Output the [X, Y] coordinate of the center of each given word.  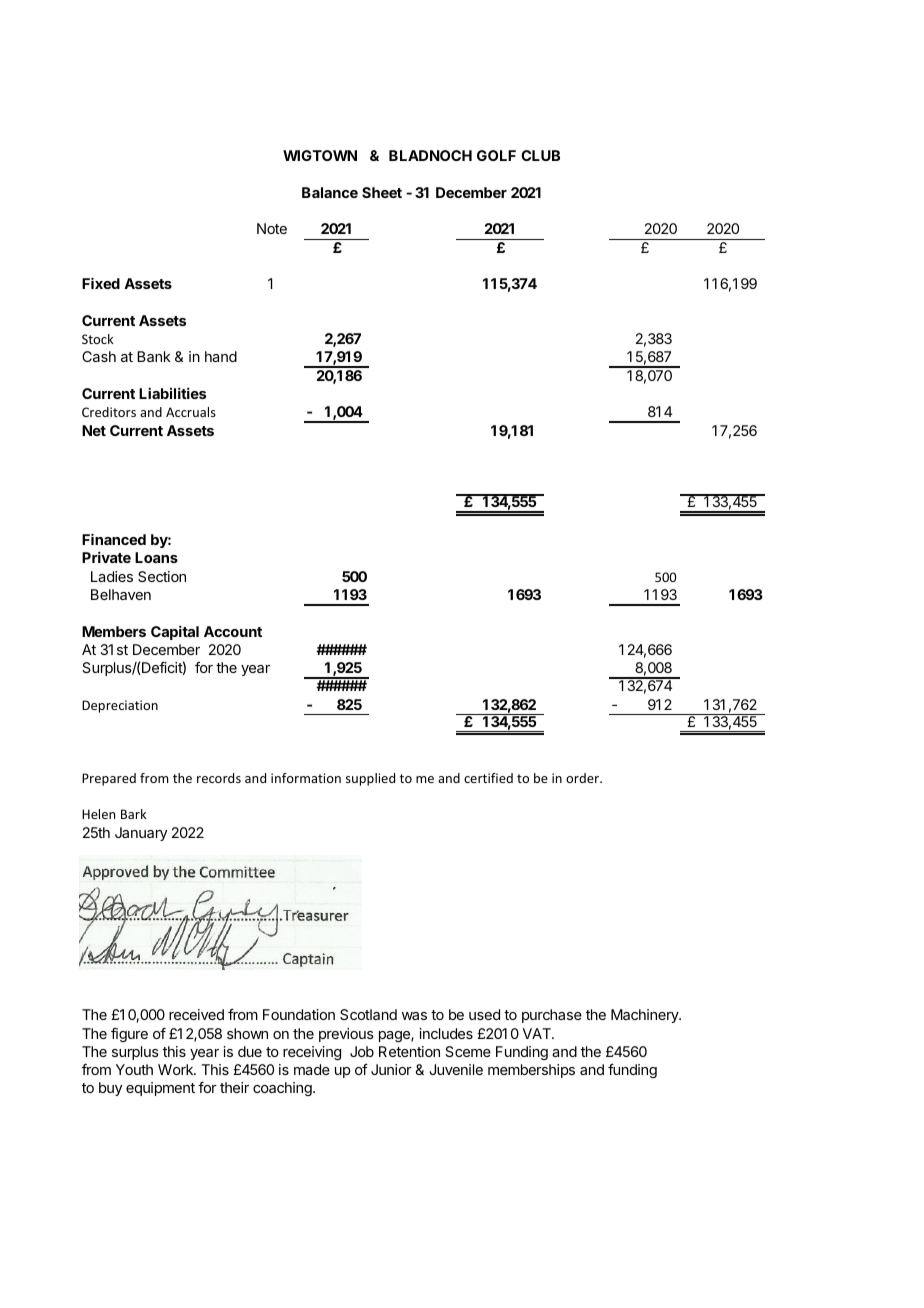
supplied [370, 779]
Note [272, 228]
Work [176, 1069]
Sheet [382, 192]
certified [488, 778]
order [584, 778]
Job [362, 1051]
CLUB [540, 155]
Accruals [191, 412]
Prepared [109, 779]
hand [221, 356]
